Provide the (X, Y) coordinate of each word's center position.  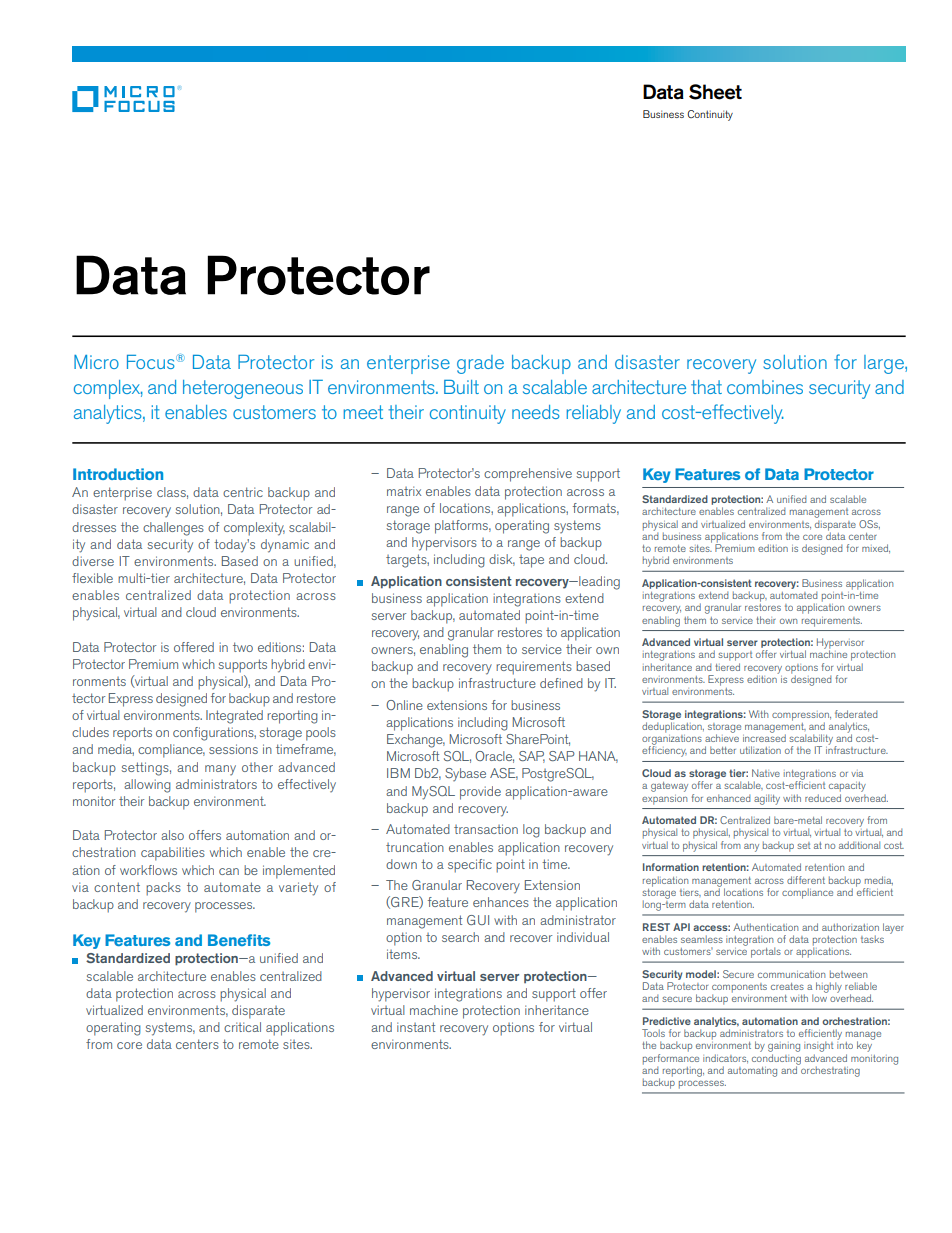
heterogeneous (243, 389)
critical (242, 1027)
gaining (784, 1047)
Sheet (715, 92)
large (885, 364)
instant (416, 1027)
